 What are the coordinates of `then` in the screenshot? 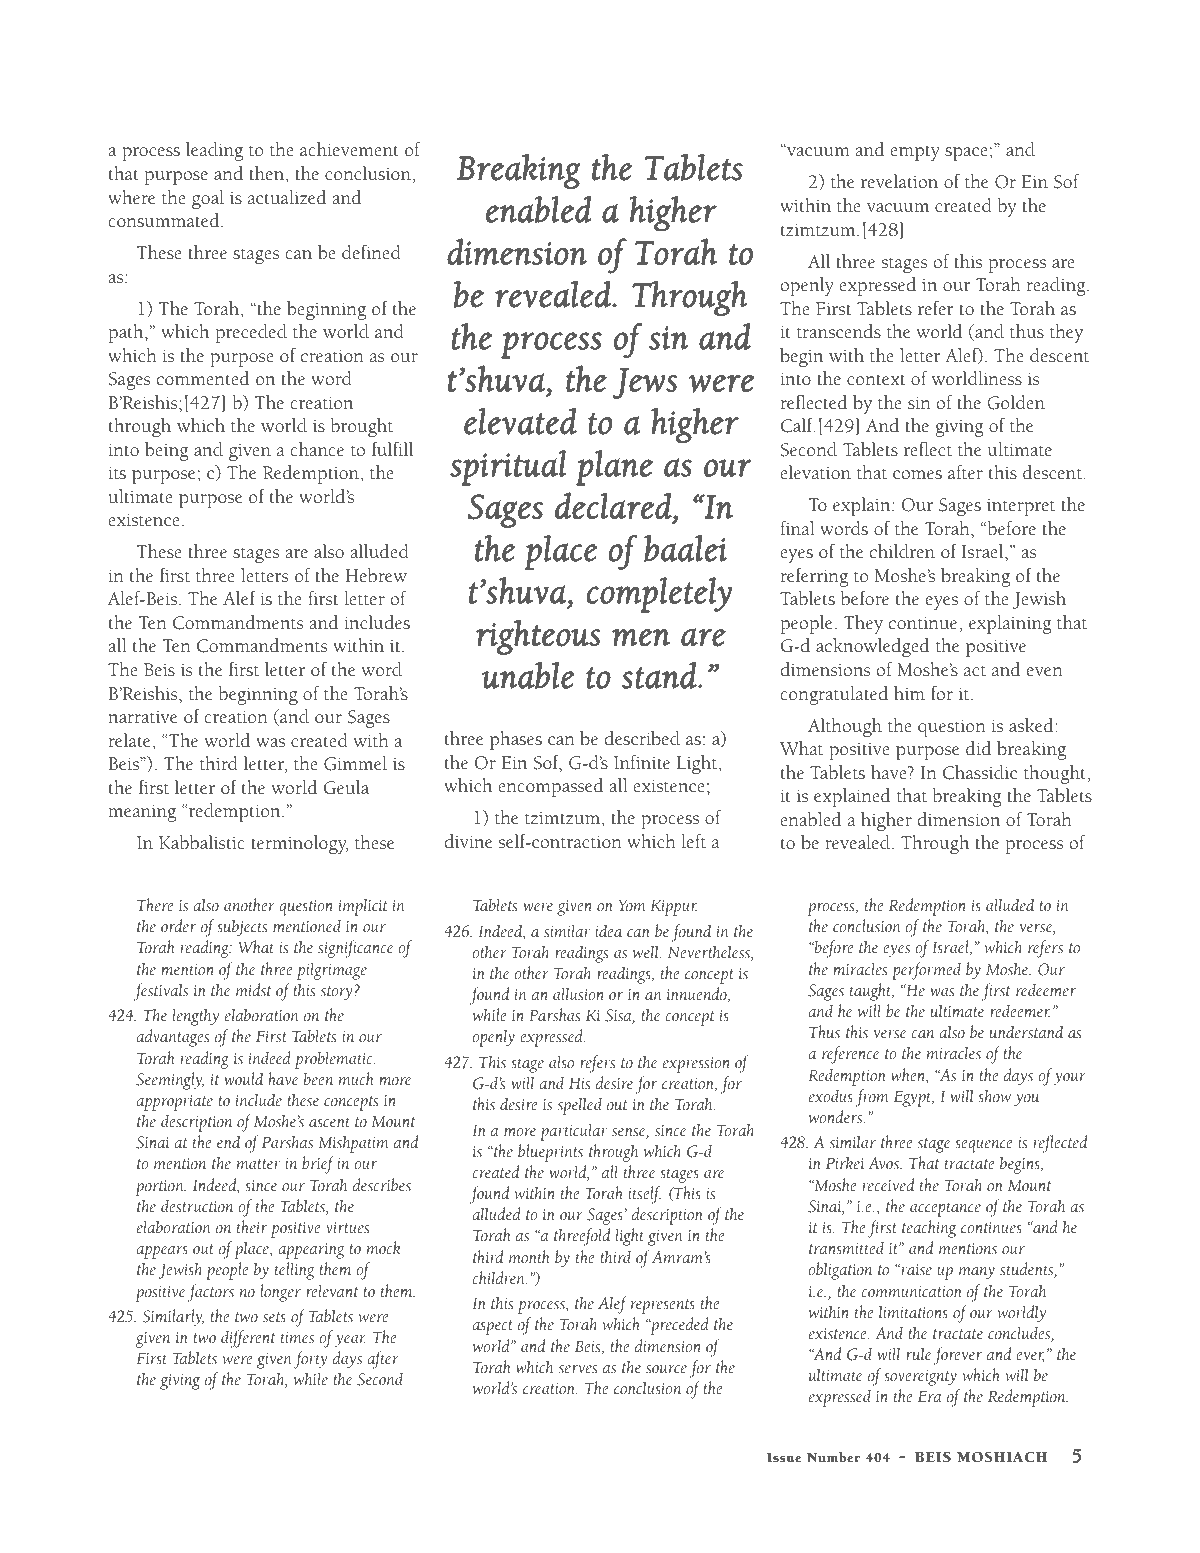 It's located at (268, 174).
